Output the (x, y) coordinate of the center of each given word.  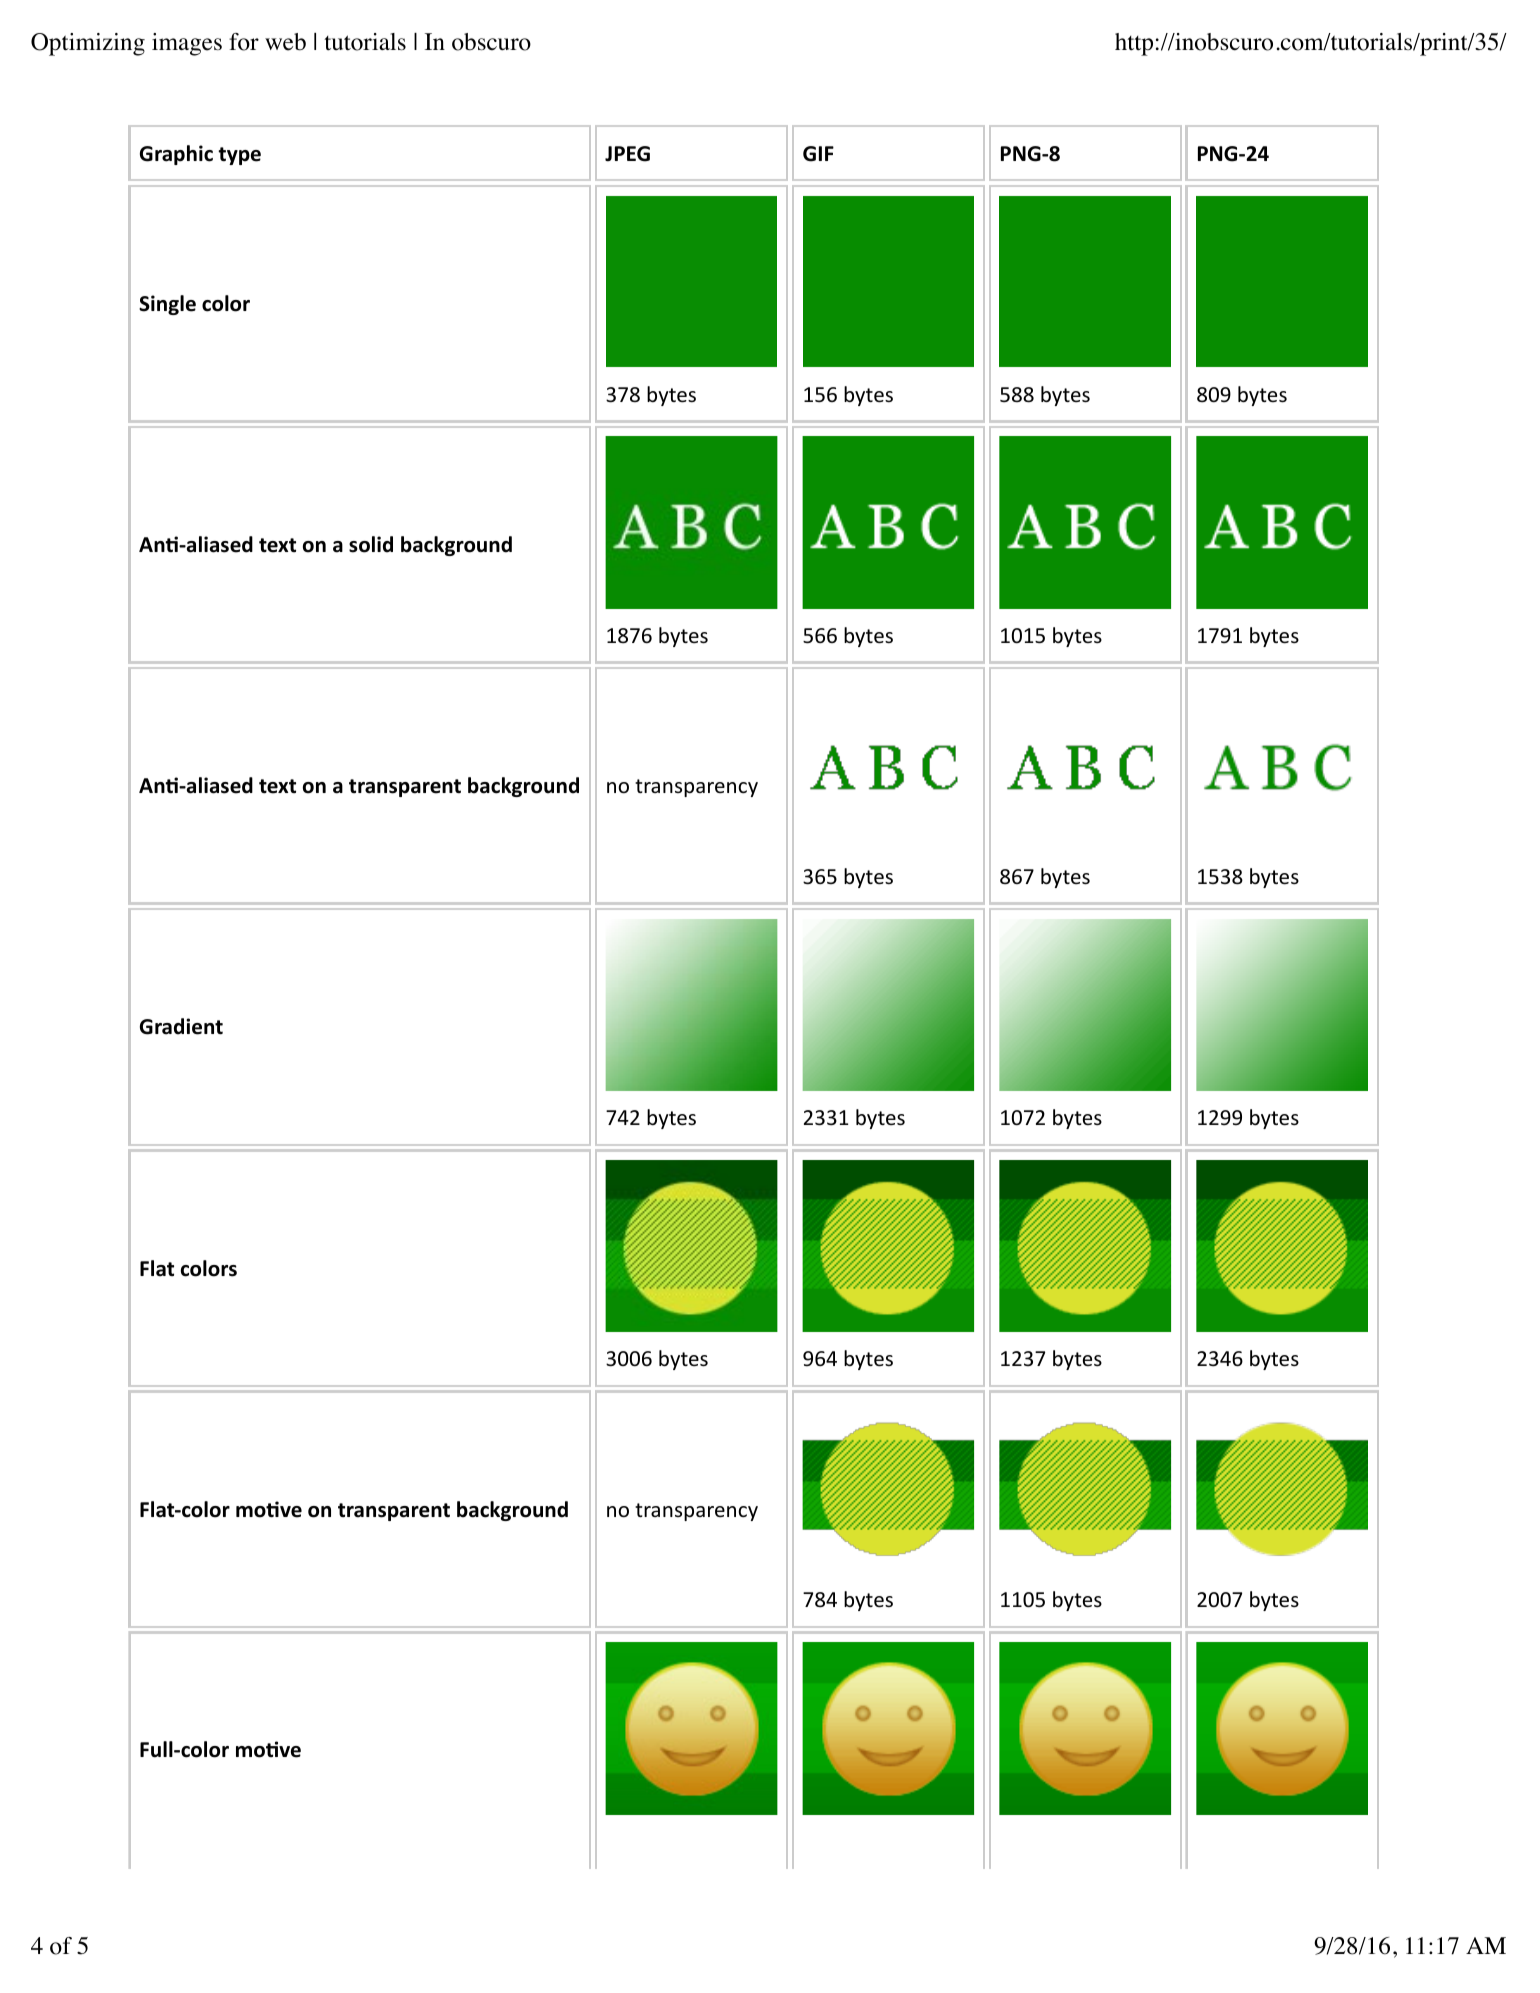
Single (167, 305)
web (285, 42)
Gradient (181, 1026)
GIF (818, 154)
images (187, 44)
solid (371, 544)
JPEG (627, 154)
